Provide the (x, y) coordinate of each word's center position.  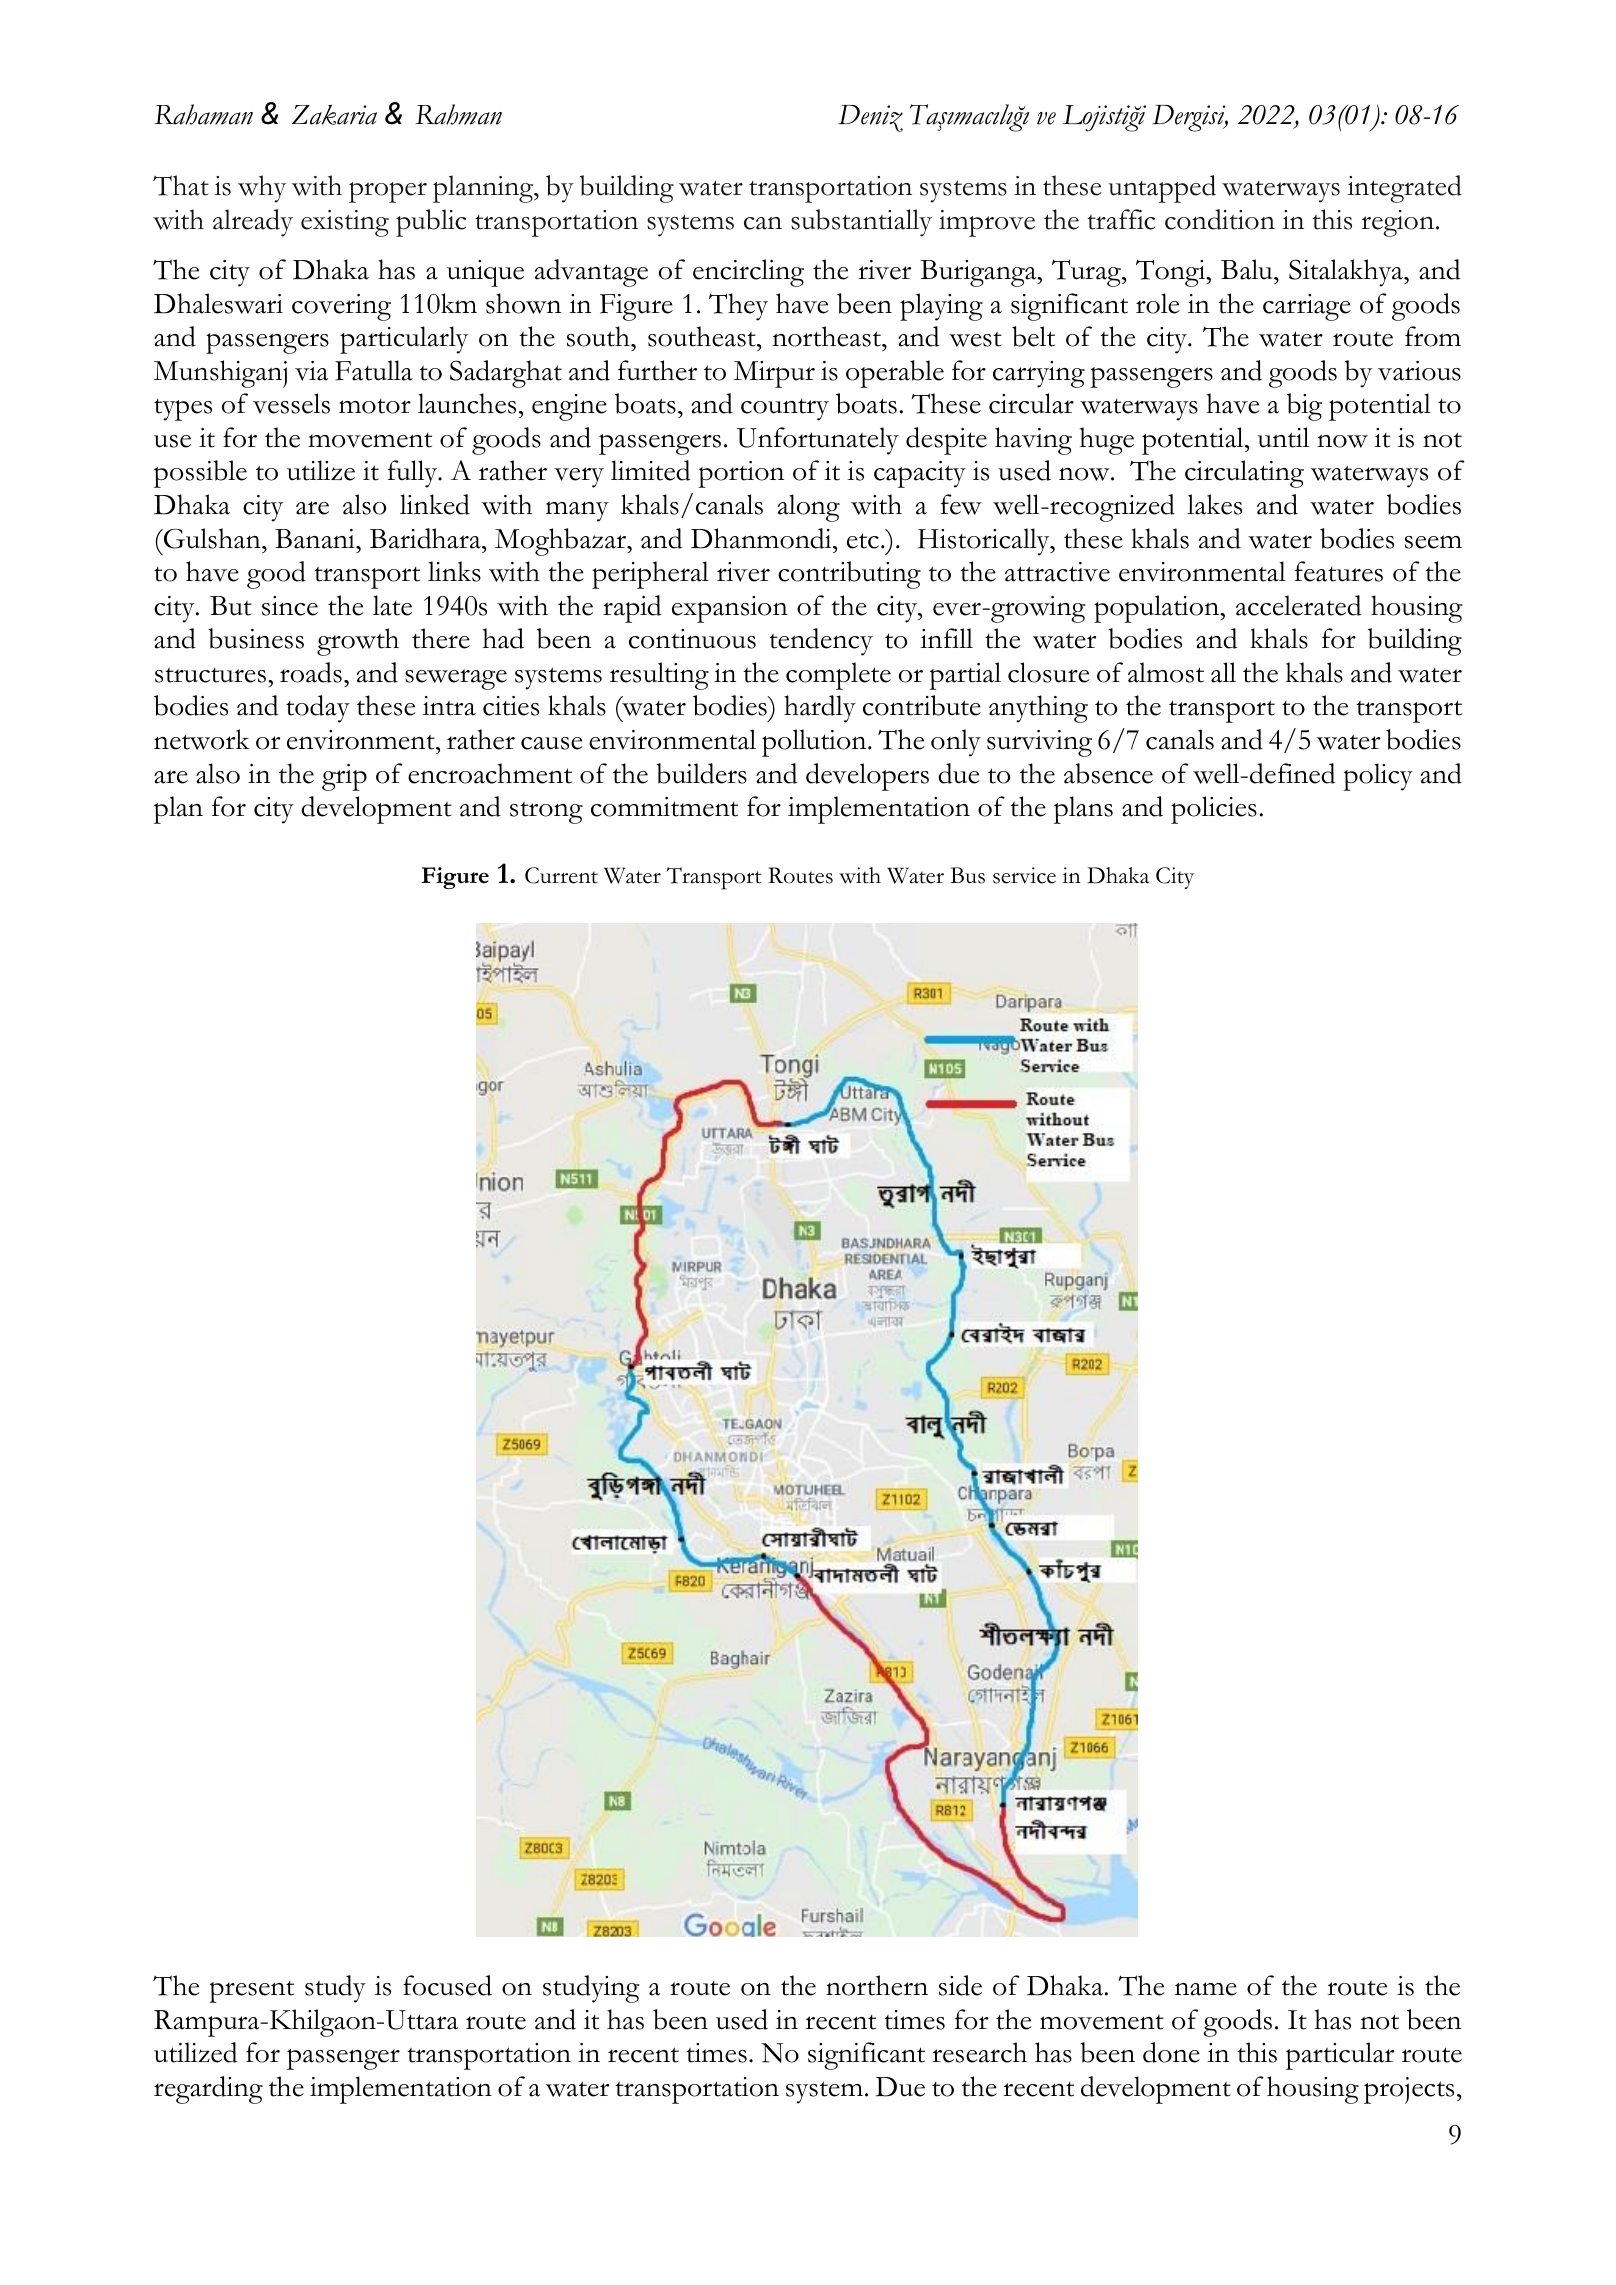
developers (867, 777)
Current (561, 875)
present (251, 1992)
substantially (861, 223)
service (1024, 875)
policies (1214, 810)
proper (388, 192)
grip (344, 777)
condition (1220, 219)
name (1206, 1989)
